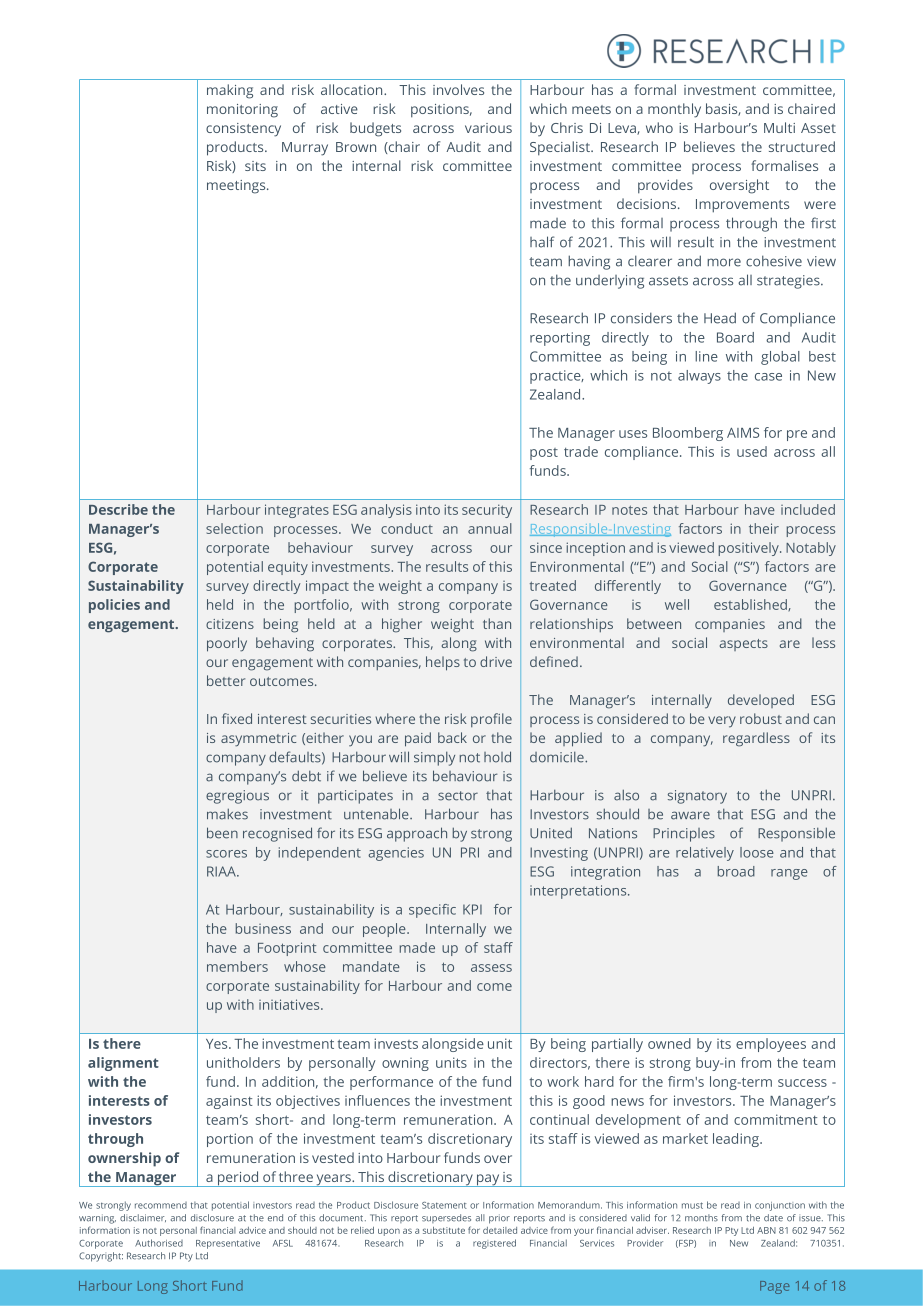  What do you see at coordinates (243, 130) in the screenshot?
I see `consistency` at bounding box center [243, 130].
